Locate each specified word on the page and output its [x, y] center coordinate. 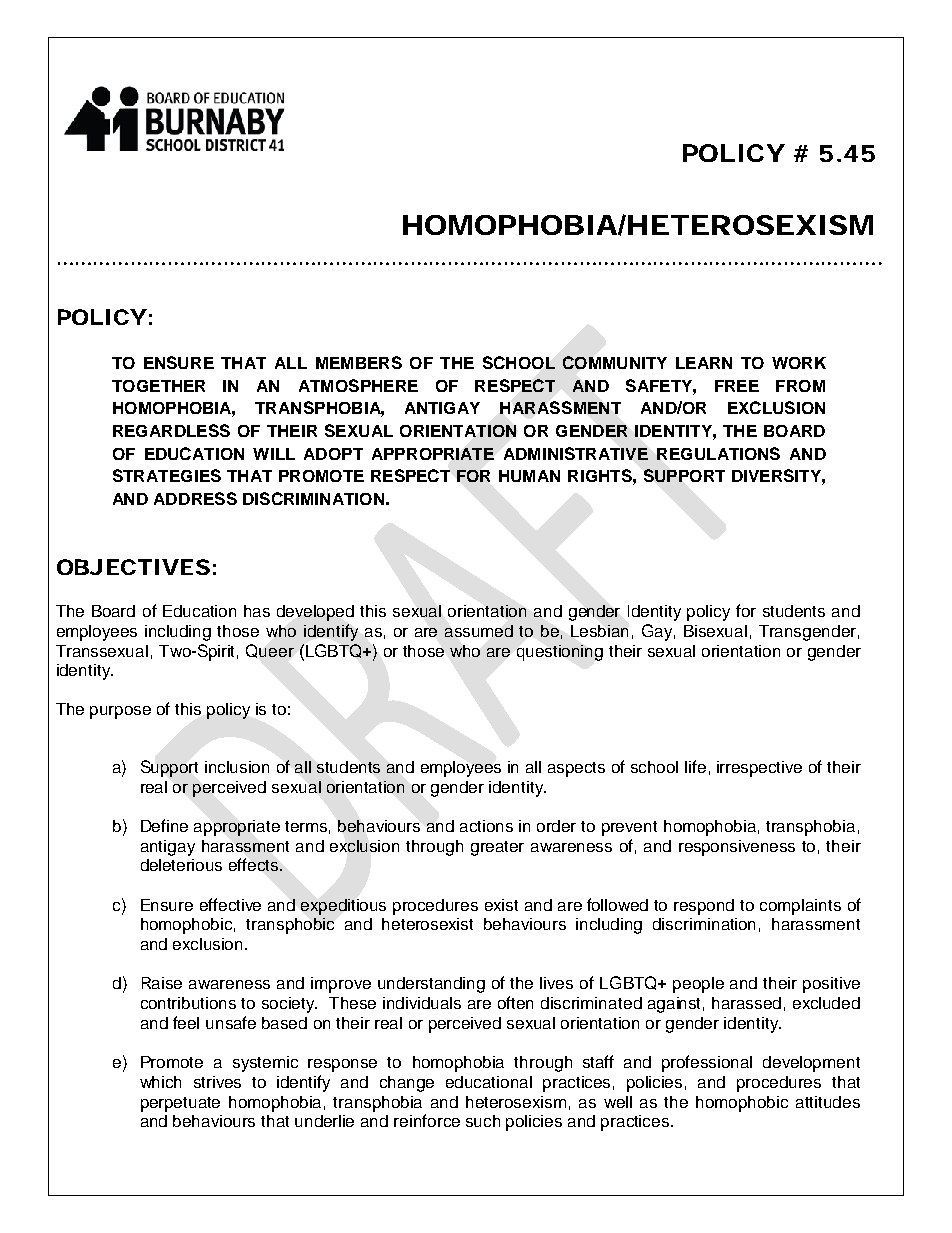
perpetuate [180, 1104]
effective [230, 904]
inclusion [237, 767]
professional [707, 1063]
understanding [431, 985]
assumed [479, 631]
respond [704, 907]
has [257, 611]
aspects [576, 769]
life [695, 766]
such [483, 1121]
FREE [737, 386]
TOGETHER [158, 386]
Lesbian [599, 631]
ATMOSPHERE [358, 385]
